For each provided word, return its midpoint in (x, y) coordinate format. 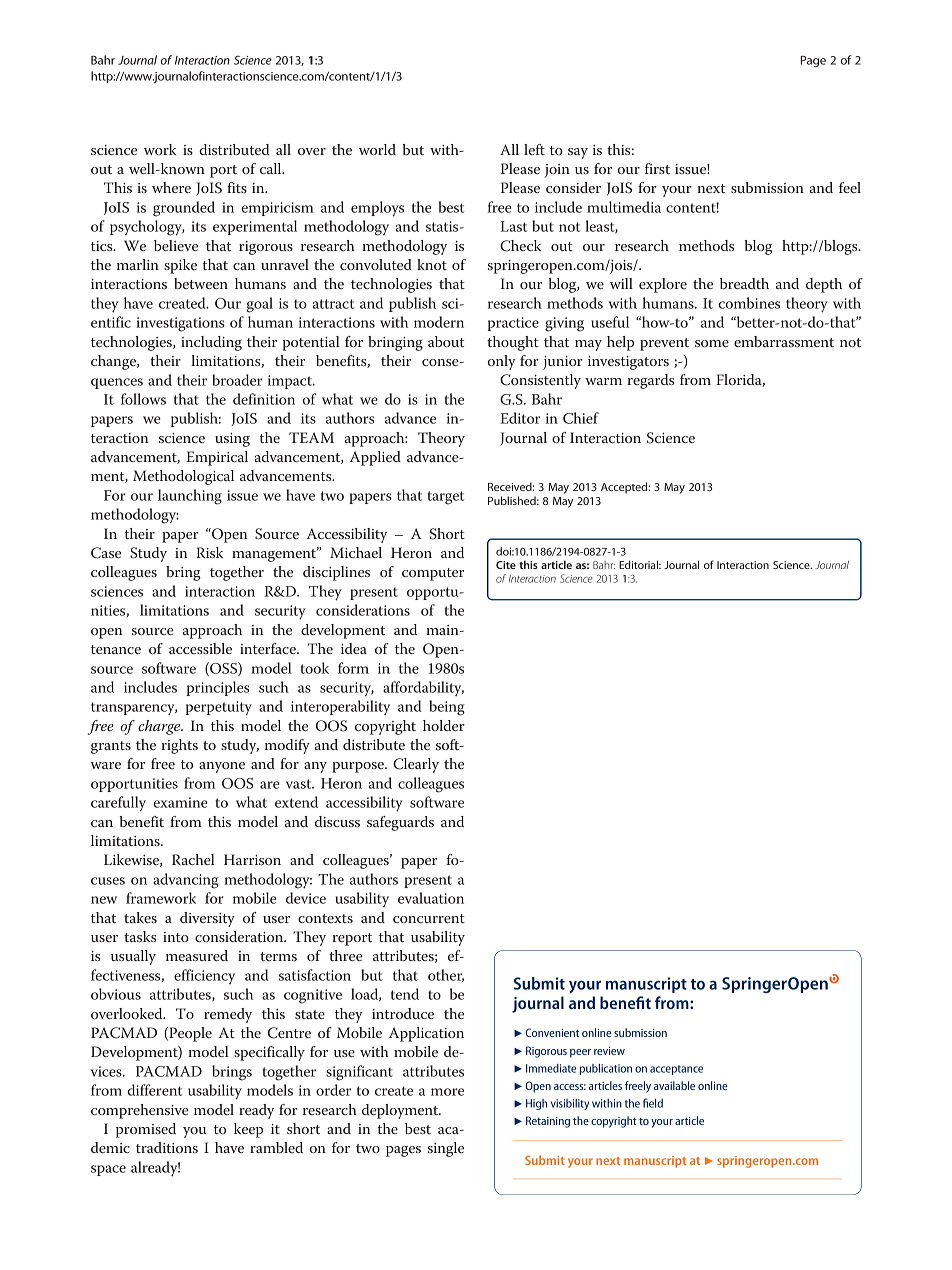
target (445, 498)
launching (190, 497)
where (171, 187)
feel (850, 187)
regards (650, 381)
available (674, 1085)
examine (180, 802)
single (446, 1149)
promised (146, 1130)
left (534, 149)
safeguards (400, 823)
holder (444, 725)
